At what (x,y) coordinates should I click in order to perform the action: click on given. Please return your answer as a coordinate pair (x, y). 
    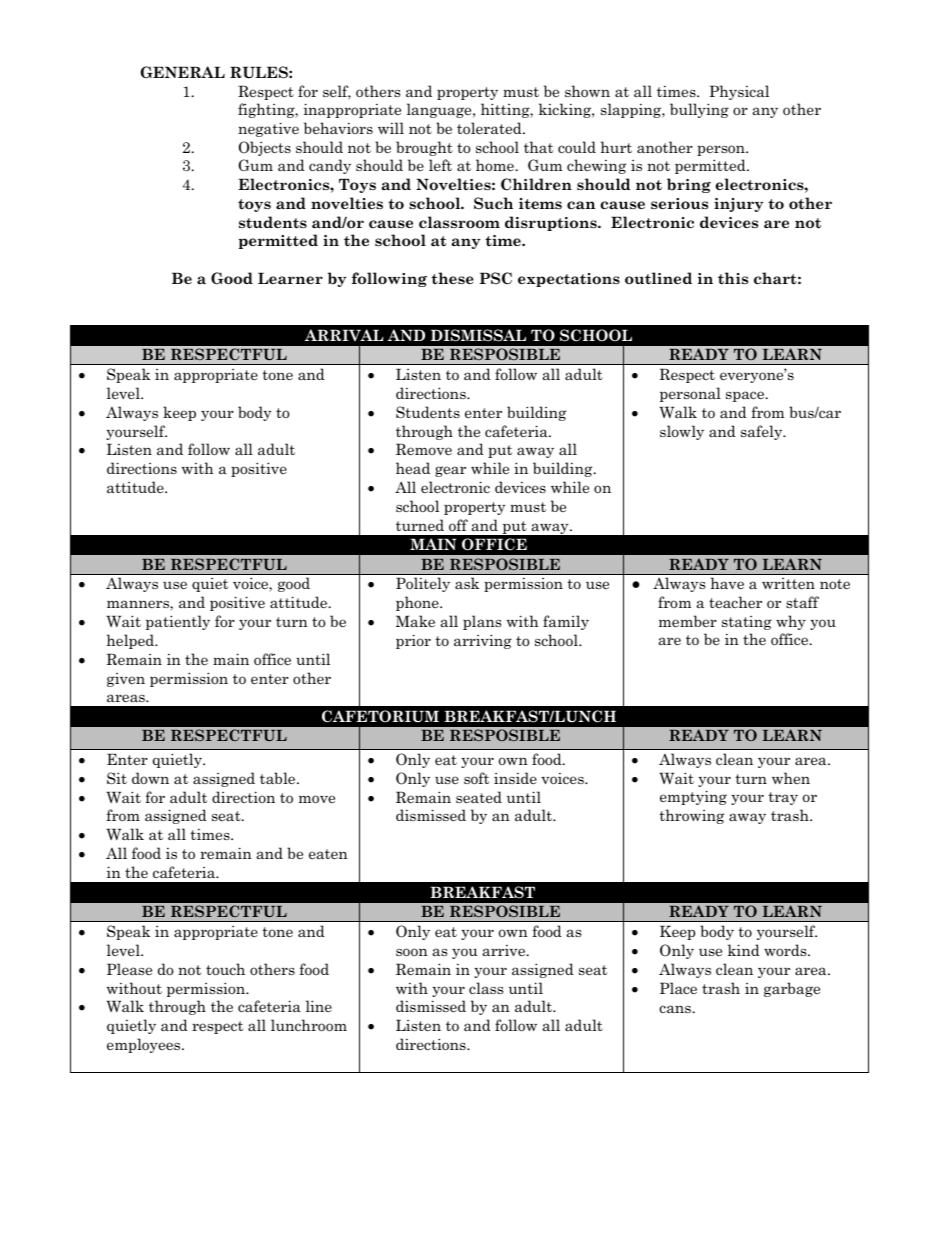
    Looking at the image, I should click on (126, 680).
